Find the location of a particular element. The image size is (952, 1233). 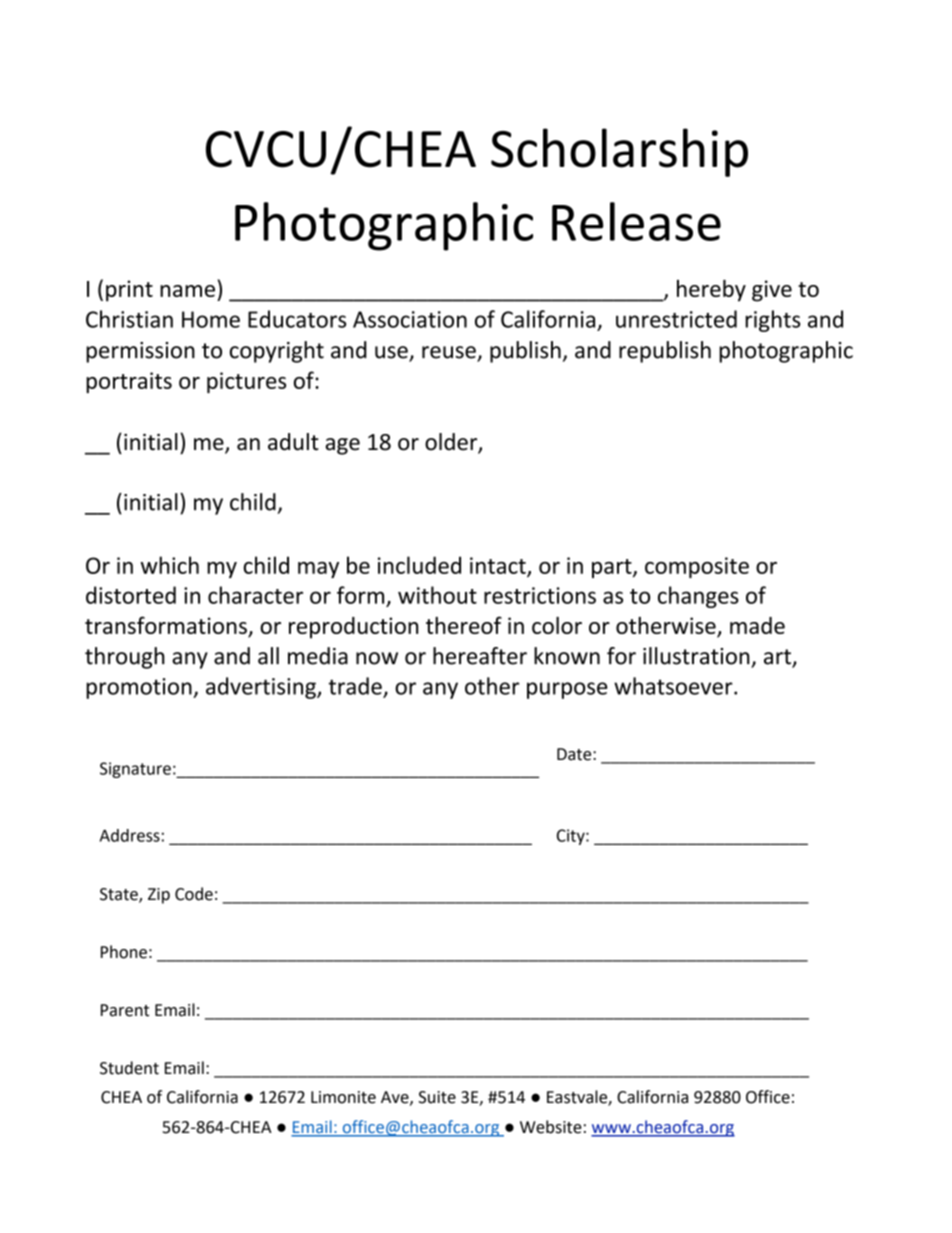

included is located at coordinates (419, 565).
